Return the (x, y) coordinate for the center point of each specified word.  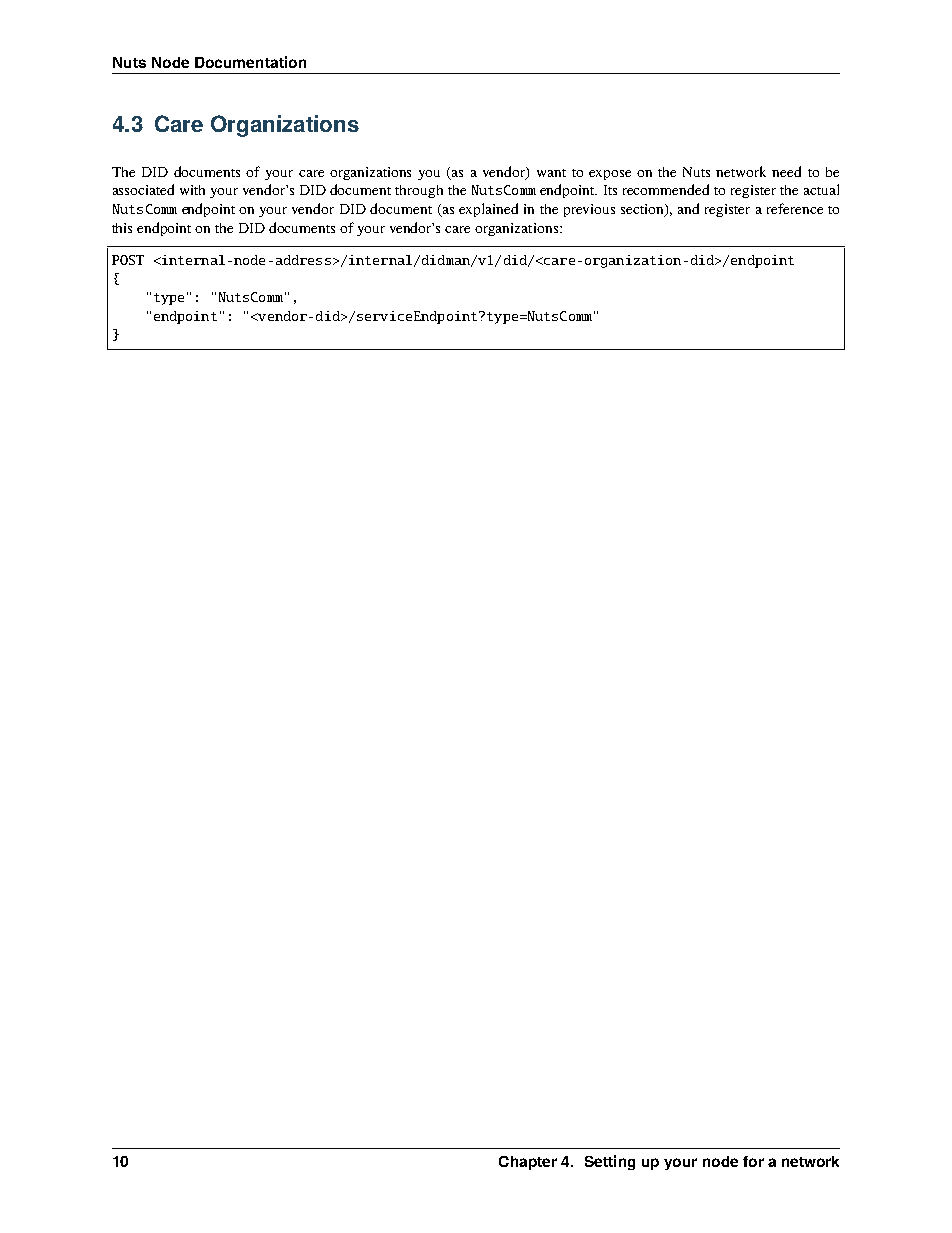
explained (488, 210)
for (753, 1161)
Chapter (528, 1163)
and (688, 208)
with (192, 190)
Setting (610, 1162)
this (122, 228)
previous (589, 210)
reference (795, 208)
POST (128, 260)
